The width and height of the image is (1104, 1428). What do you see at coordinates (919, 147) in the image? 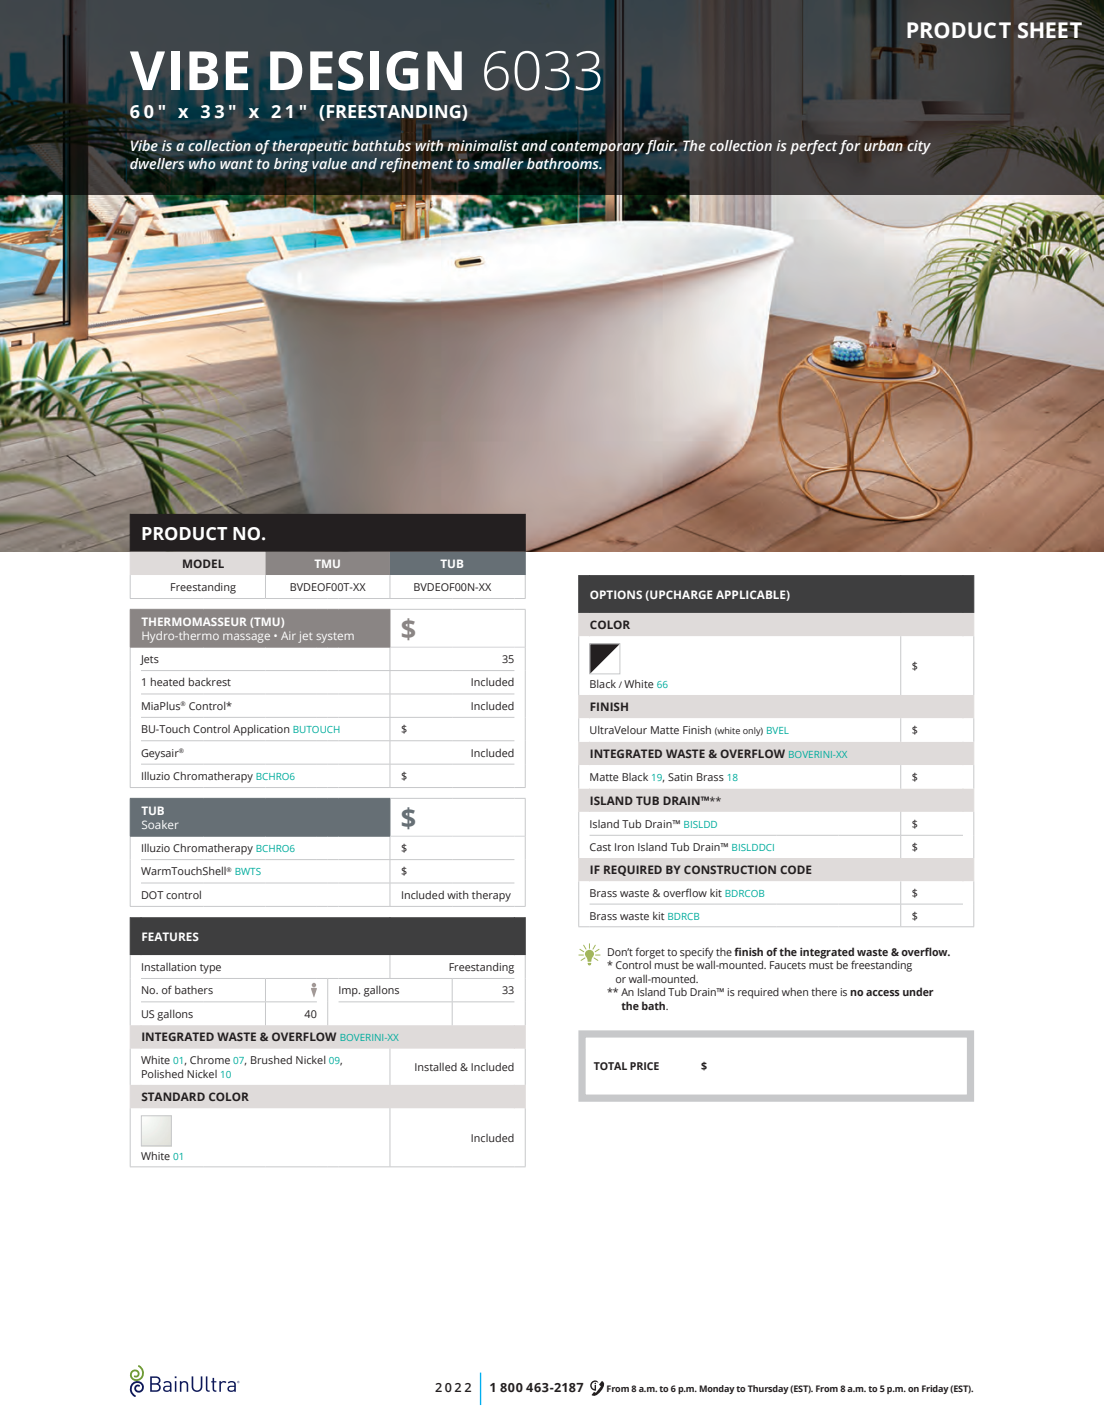
I see `city` at bounding box center [919, 147].
